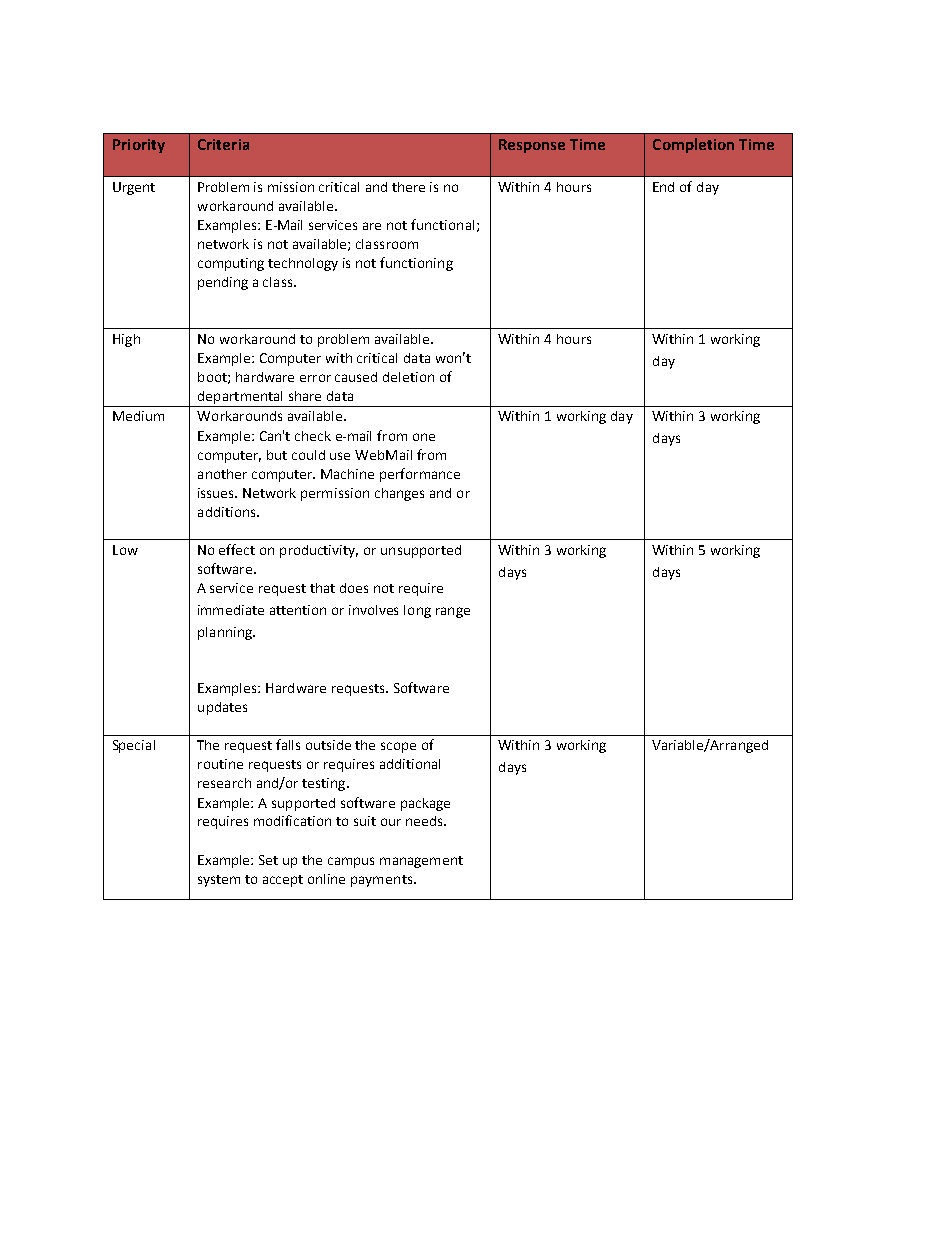 Image resolution: width=952 pixels, height=1233 pixels. What do you see at coordinates (425, 821) in the image?
I see `needs` at bounding box center [425, 821].
